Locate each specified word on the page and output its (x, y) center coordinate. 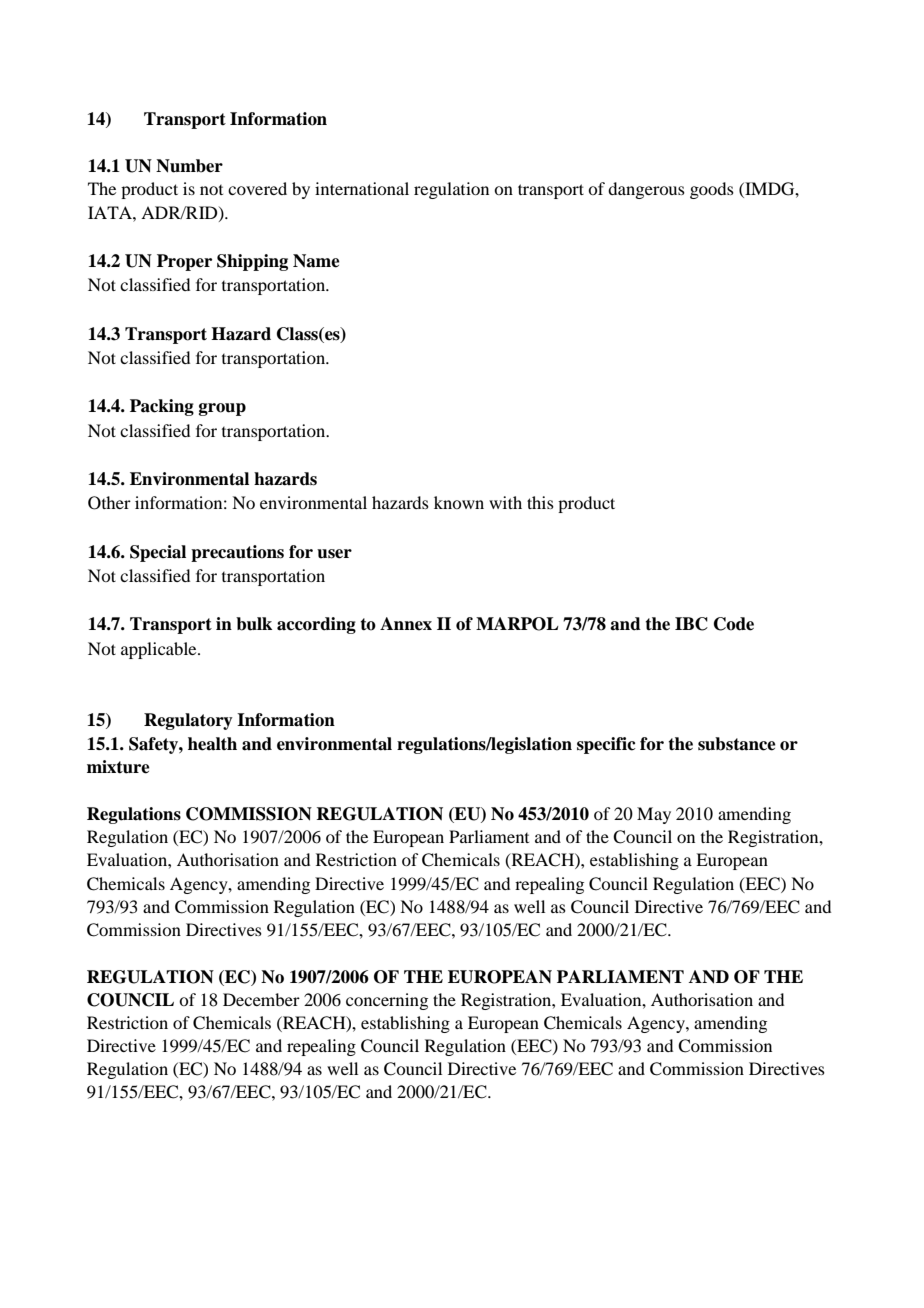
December (261, 999)
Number (189, 166)
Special (158, 553)
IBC (691, 624)
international (362, 188)
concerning (387, 1001)
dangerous (646, 190)
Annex (406, 624)
